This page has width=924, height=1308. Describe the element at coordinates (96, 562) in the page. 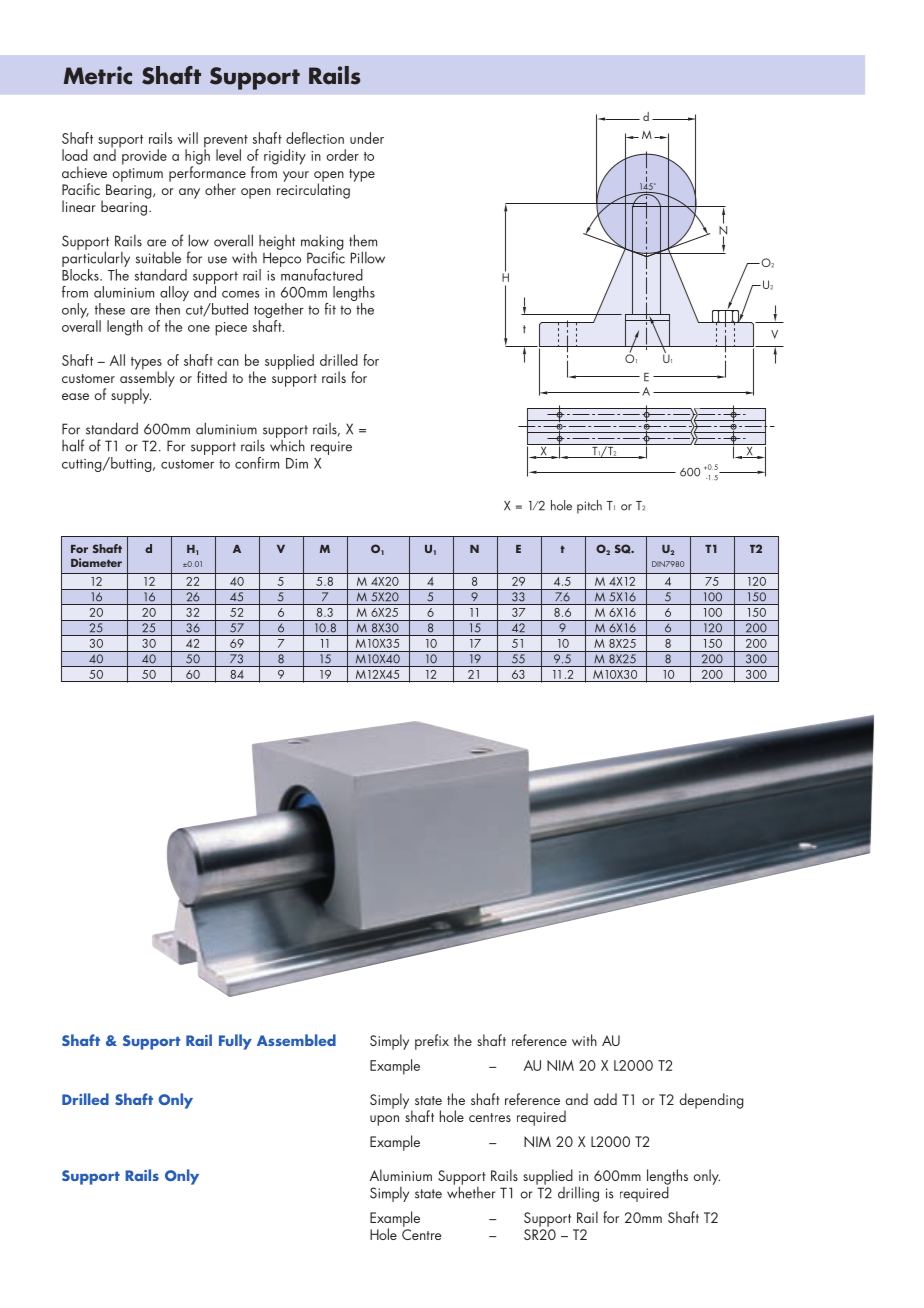

I see `Diameter` at that location.
